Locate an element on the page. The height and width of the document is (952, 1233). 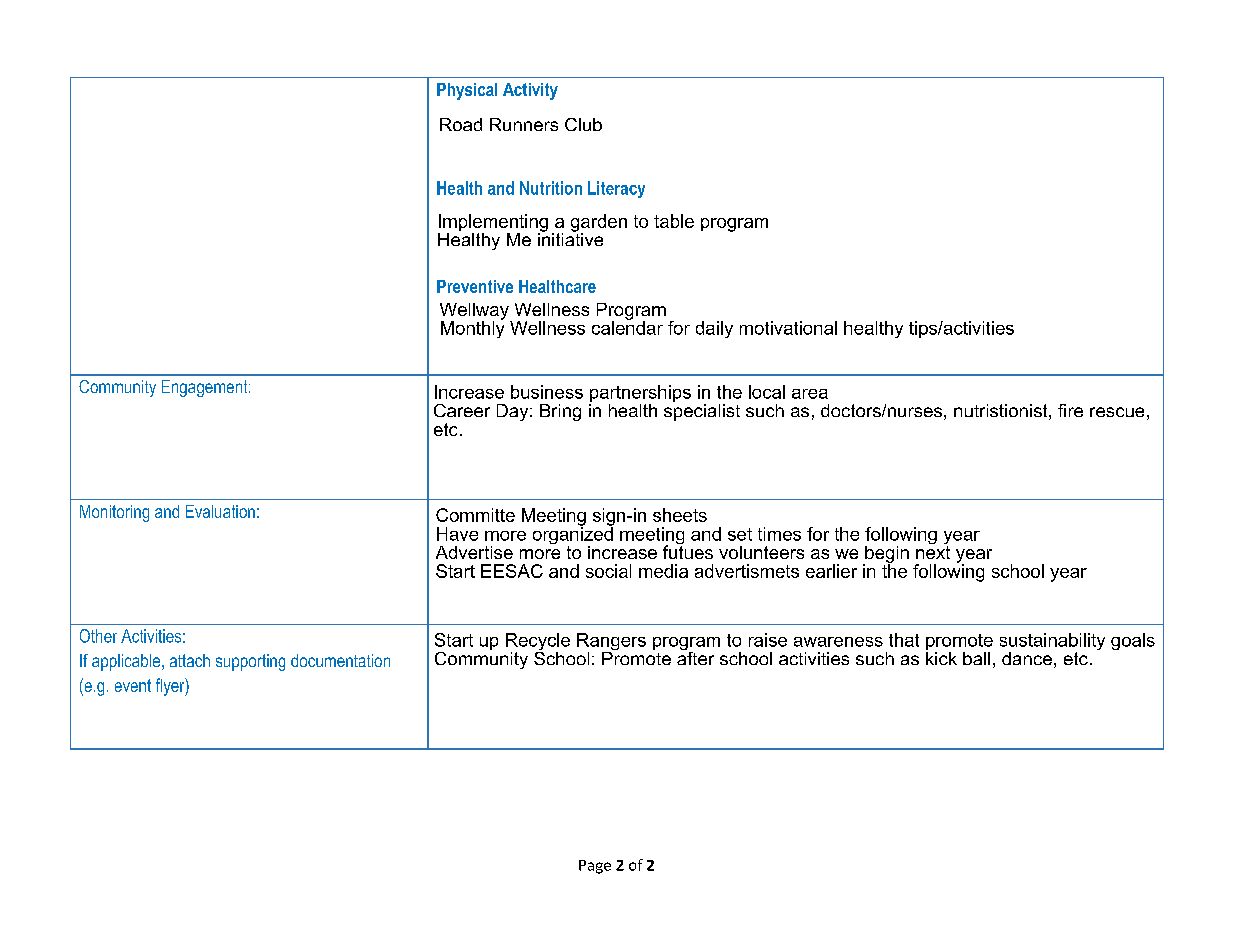
table is located at coordinates (674, 221).
